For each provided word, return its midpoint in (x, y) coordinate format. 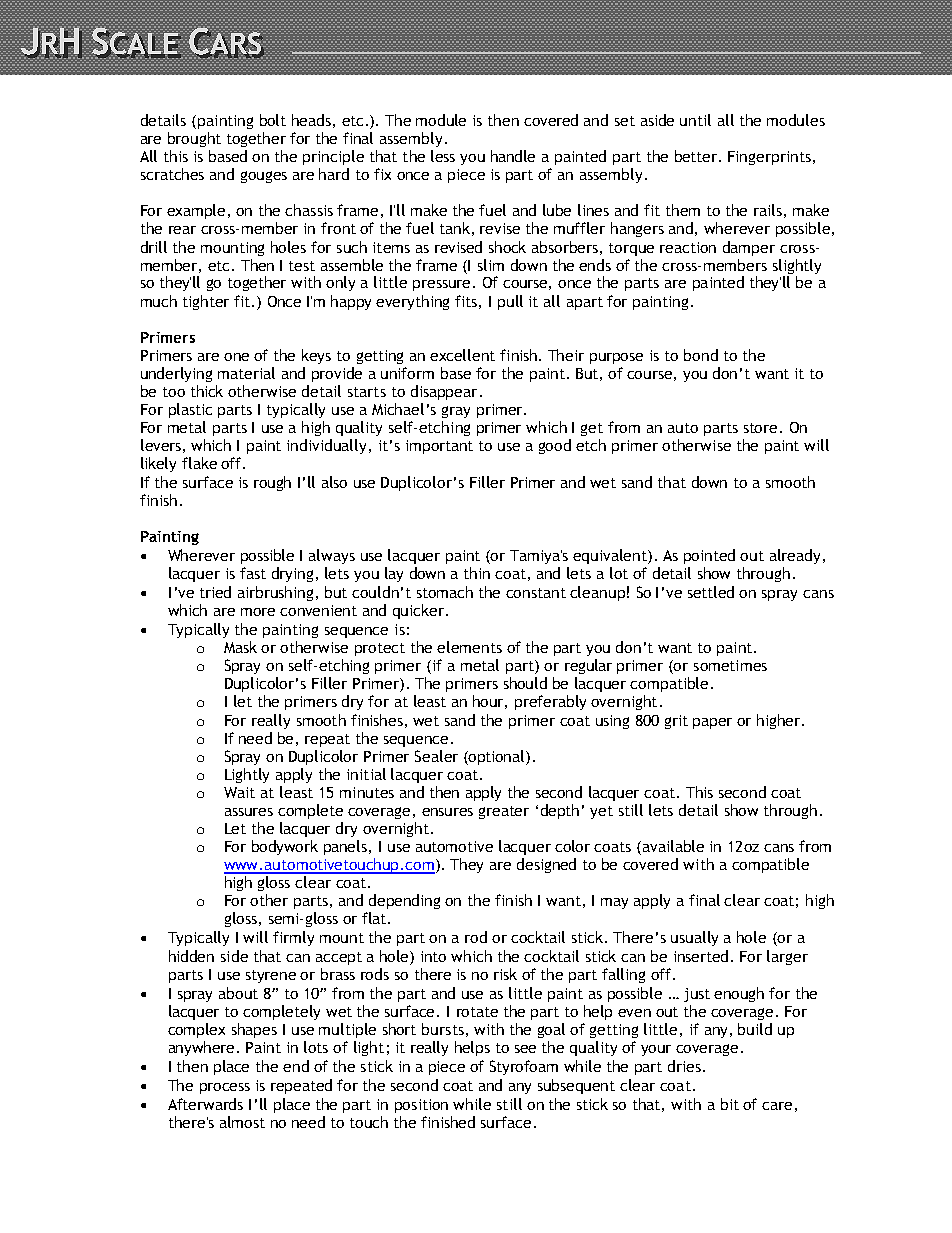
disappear (444, 392)
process (225, 1088)
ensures (447, 812)
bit (730, 1104)
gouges (264, 177)
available (673, 846)
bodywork (285, 847)
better (697, 156)
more (258, 612)
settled (711, 592)
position (421, 1106)
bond (701, 355)
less (443, 156)
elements (469, 647)
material (246, 373)
